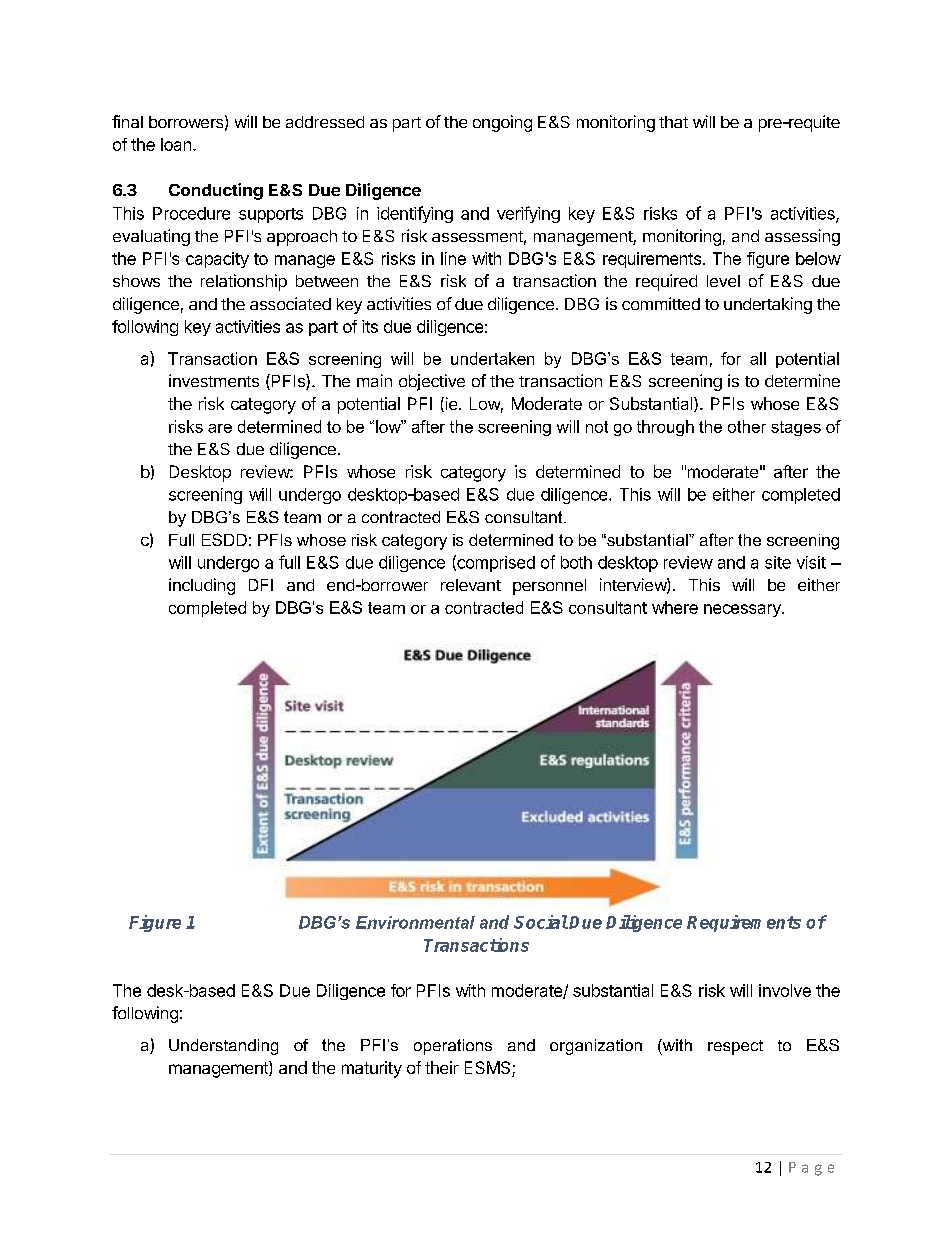 Image resolution: width=952 pixels, height=1233 pixels. What do you see at coordinates (502, 123) in the screenshot?
I see `ongoing` at bounding box center [502, 123].
